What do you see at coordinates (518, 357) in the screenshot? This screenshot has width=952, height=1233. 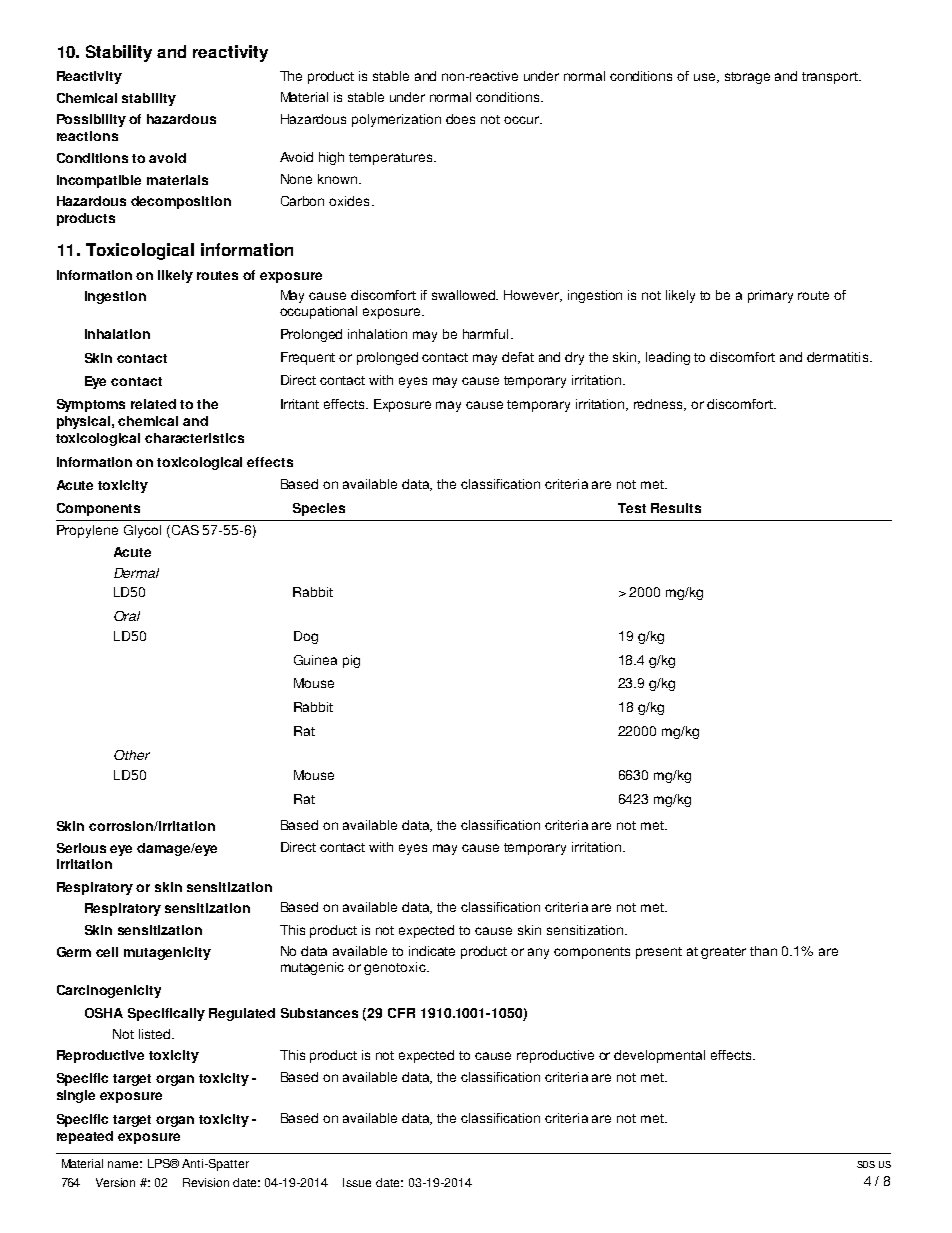 I see `defat` at bounding box center [518, 357].
